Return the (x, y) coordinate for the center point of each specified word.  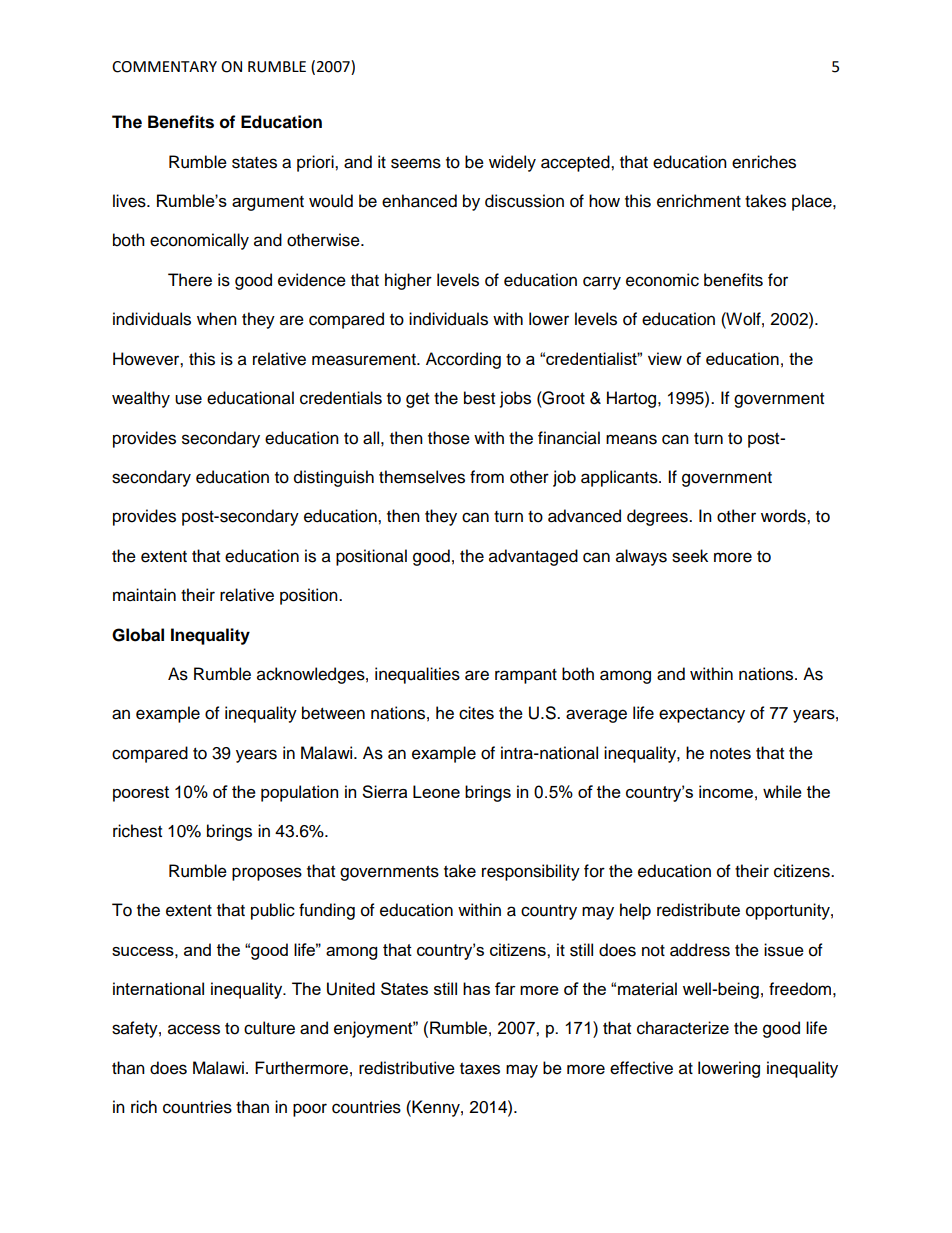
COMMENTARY (164, 67)
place (813, 202)
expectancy (702, 715)
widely (512, 163)
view (665, 358)
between (333, 713)
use (188, 399)
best (479, 398)
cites (476, 713)
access (194, 1029)
